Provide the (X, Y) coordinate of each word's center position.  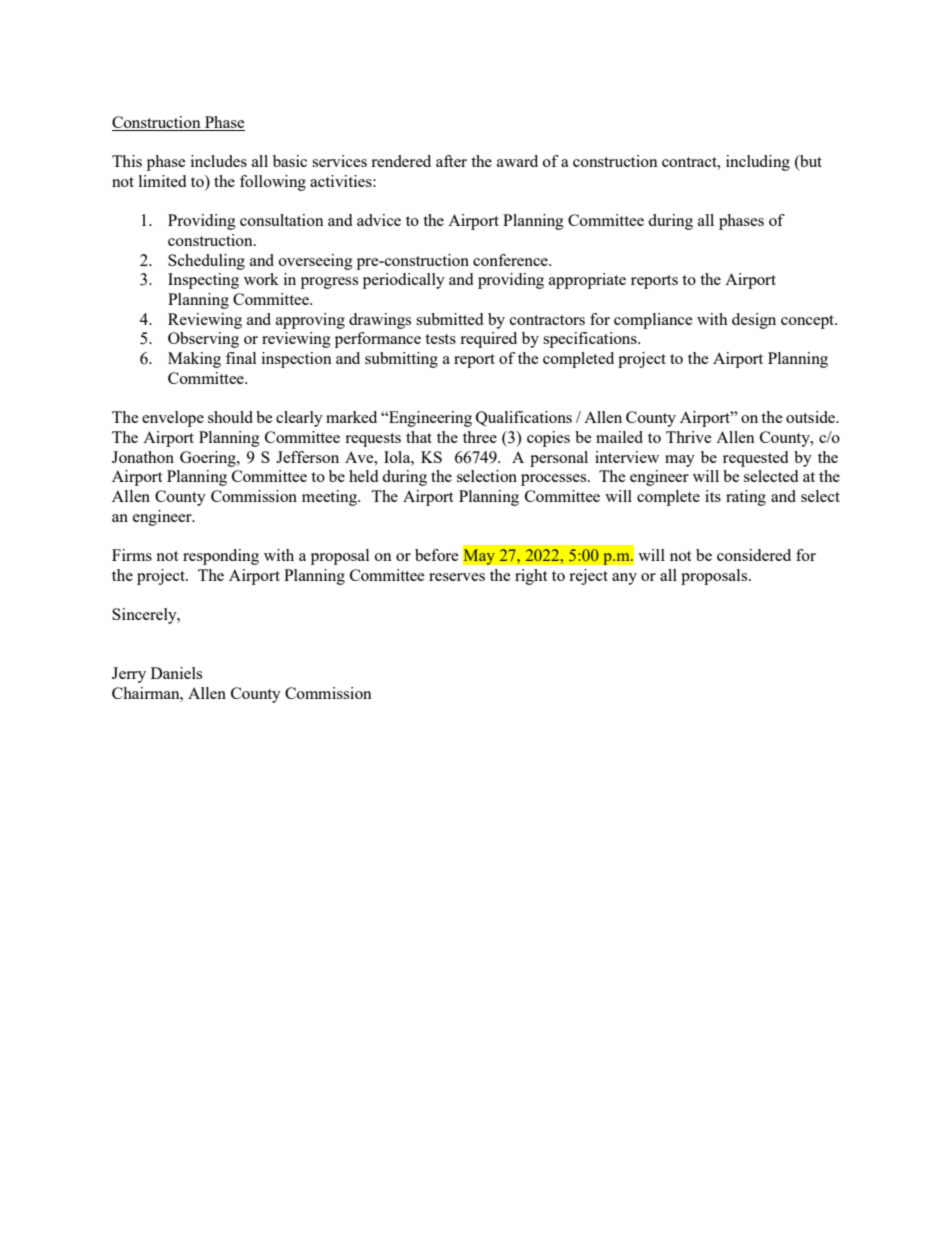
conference (511, 260)
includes (219, 161)
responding (221, 557)
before (437, 555)
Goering (209, 459)
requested (755, 459)
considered (754, 555)
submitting (401, 360)
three (480, 437)
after (451, 161)
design (754, 321)
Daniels (176, 673)
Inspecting (203, 281)
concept (809, 322)
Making (194, 360)
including (758, 163)
